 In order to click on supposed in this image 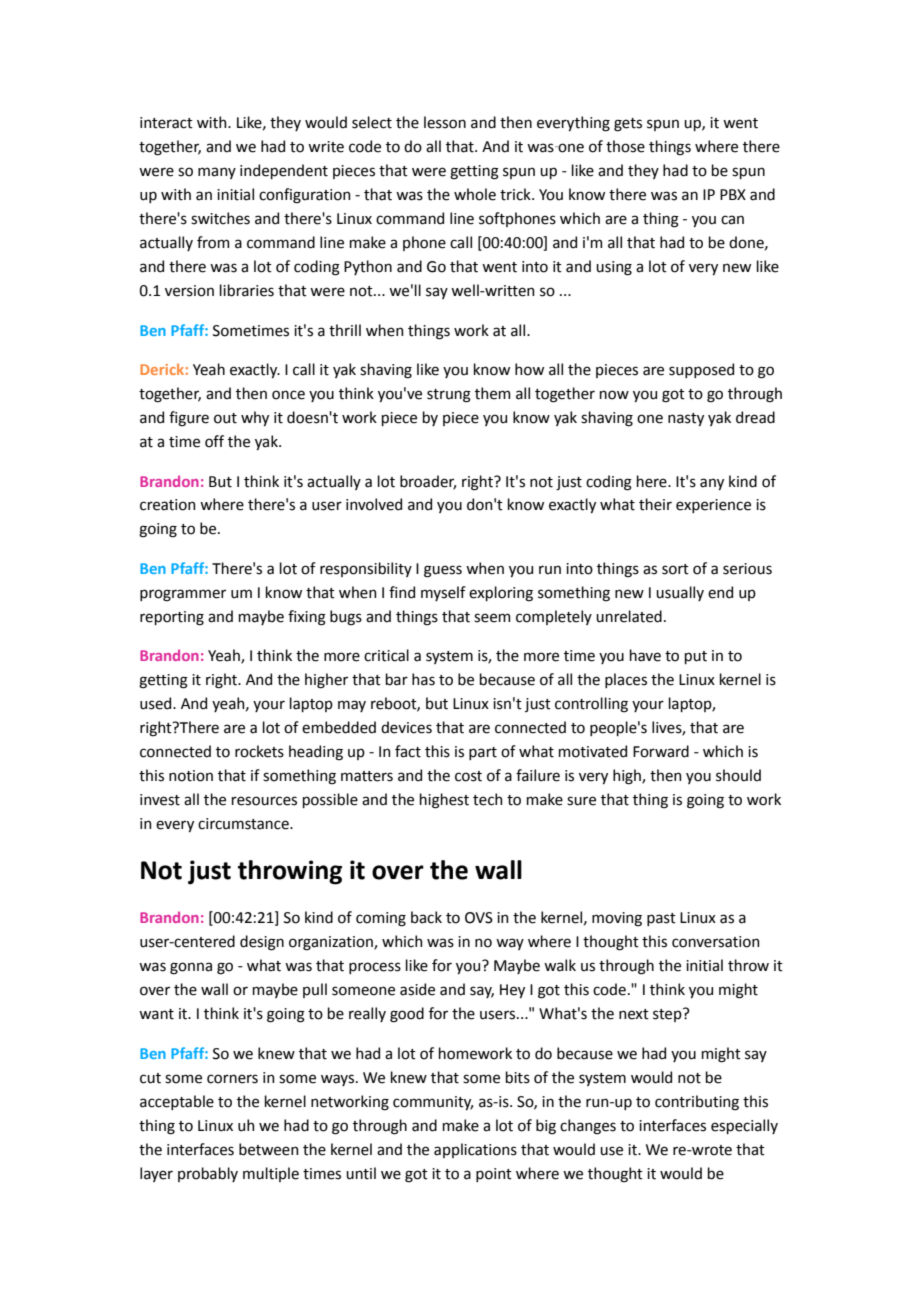, I will do `click(701, 370)`.
